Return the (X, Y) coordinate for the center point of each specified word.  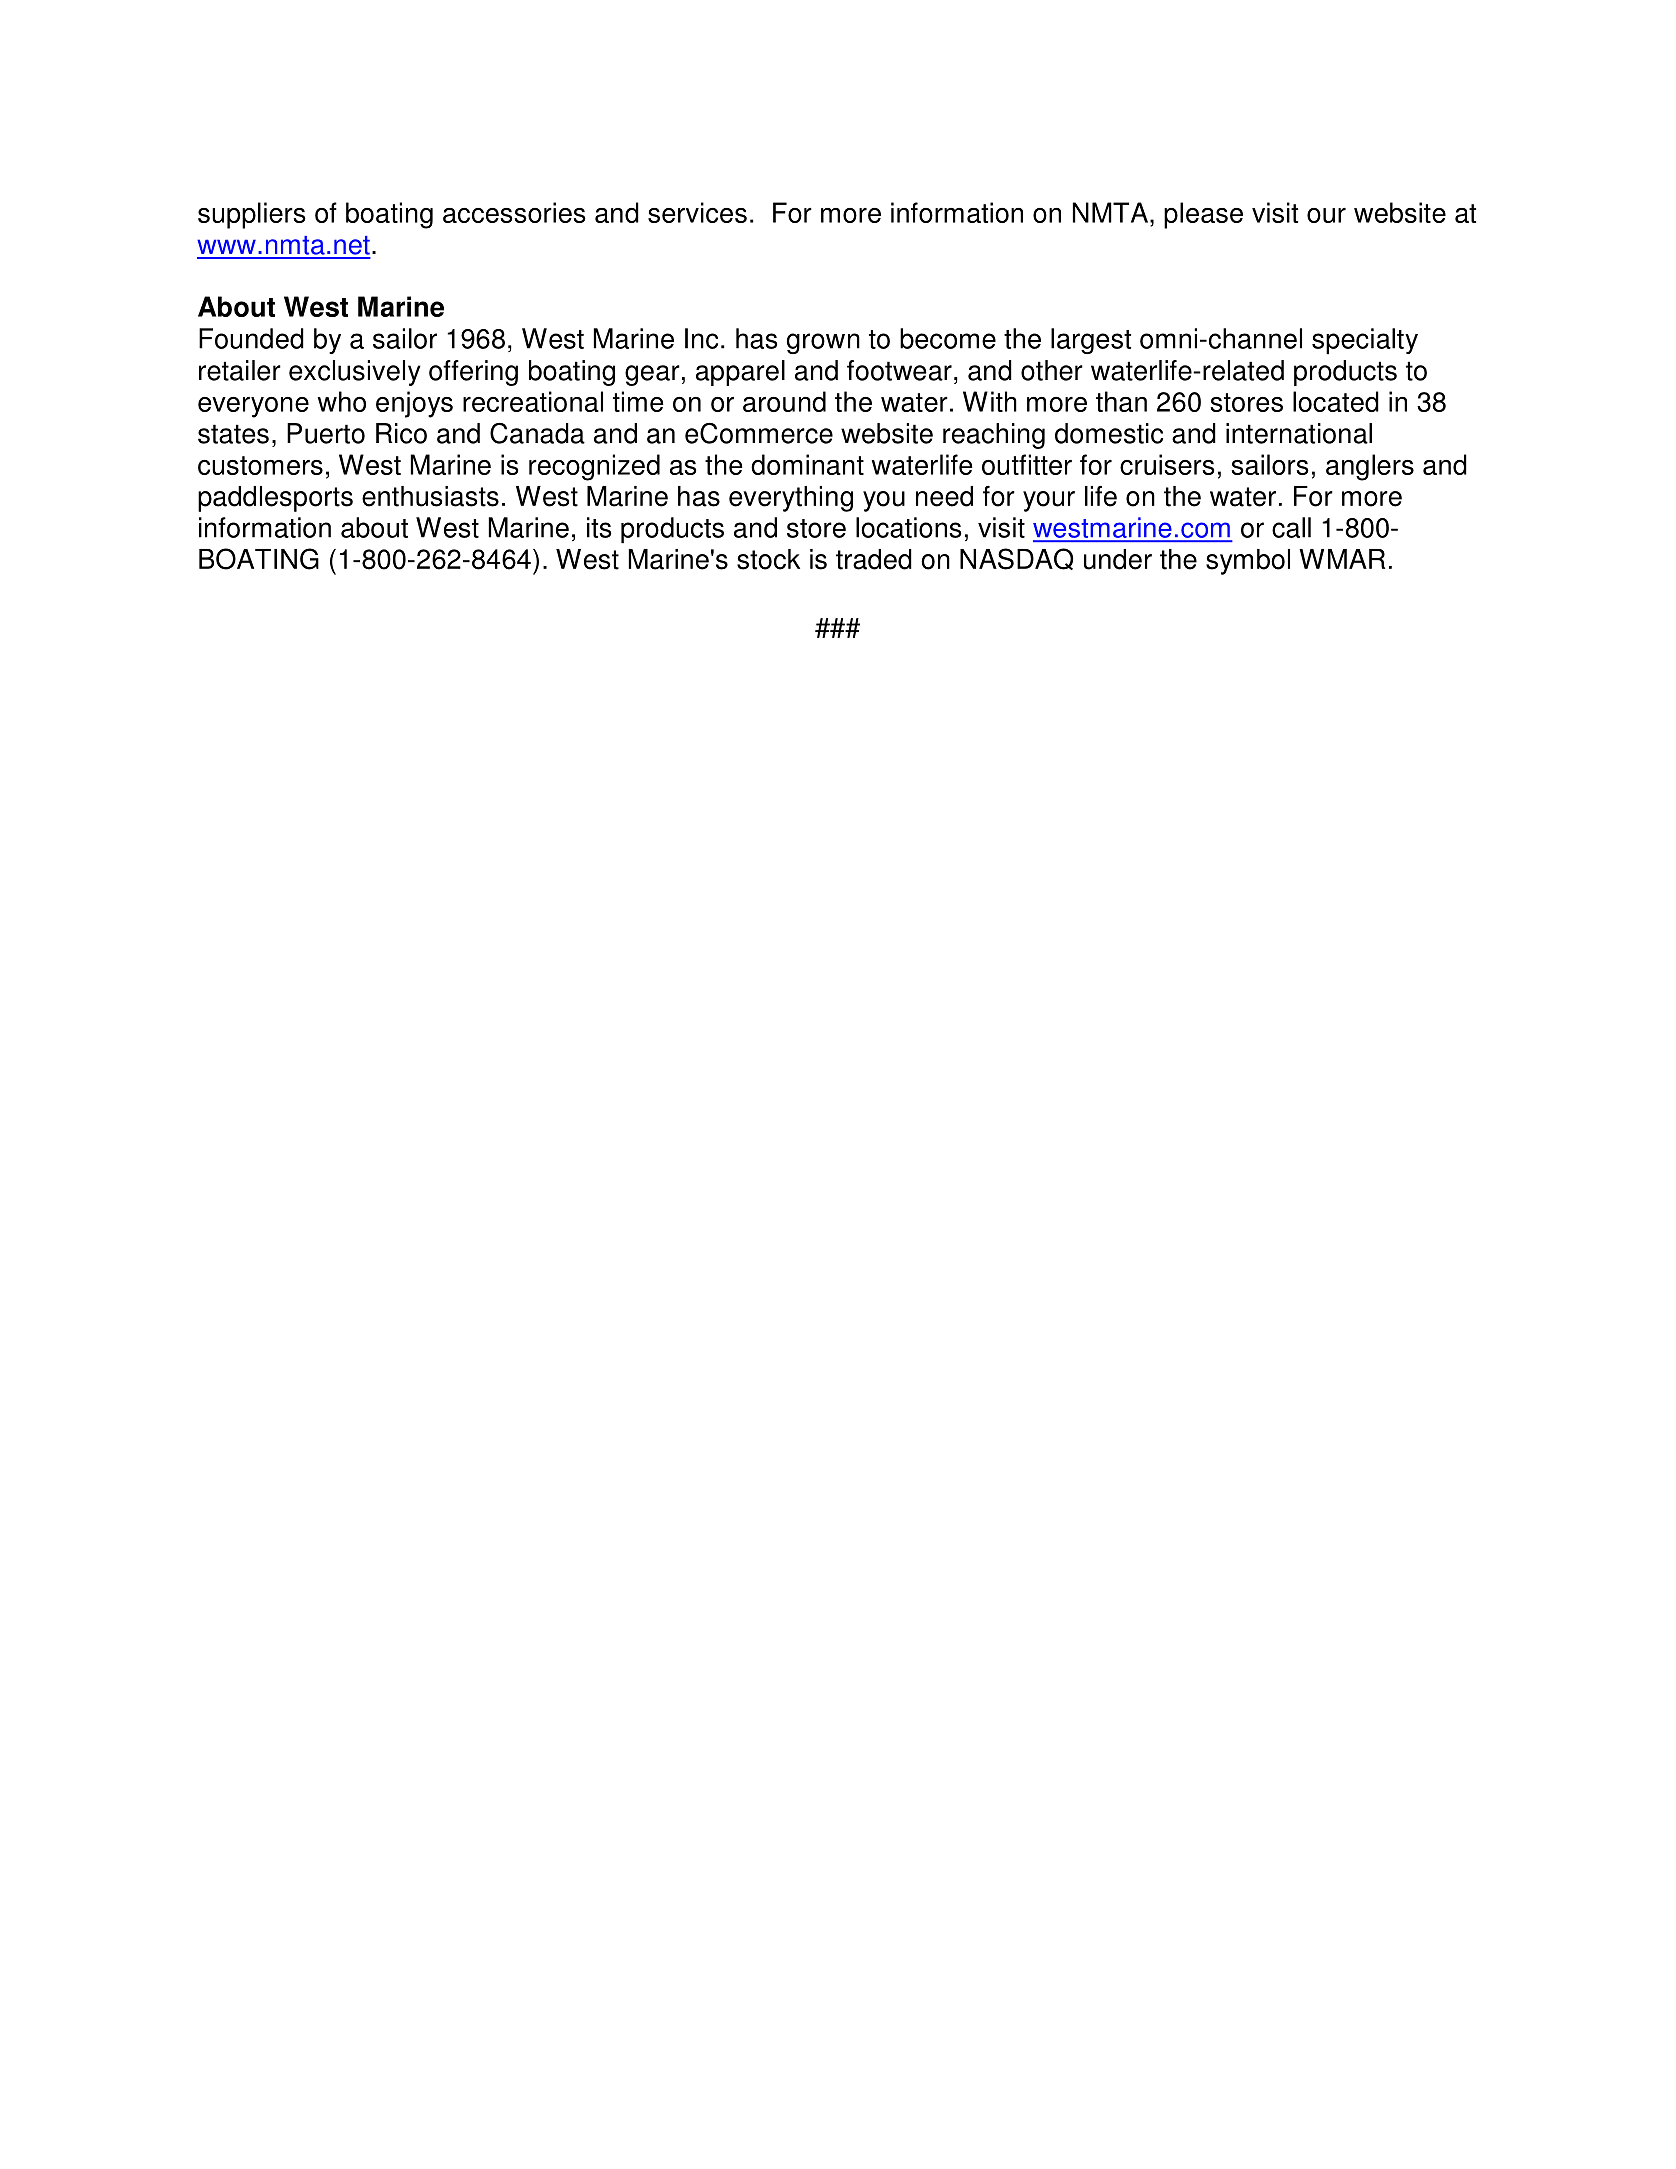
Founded (251, 338)
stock (768, 559)
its (599, 527)
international (1299, 433)
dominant (807, 464)
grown (823, 343)
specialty (1365, 341)
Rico (401, 433)
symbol (1248, 562)
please (1203, 215)
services (697, 212)
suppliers (252, 215)
